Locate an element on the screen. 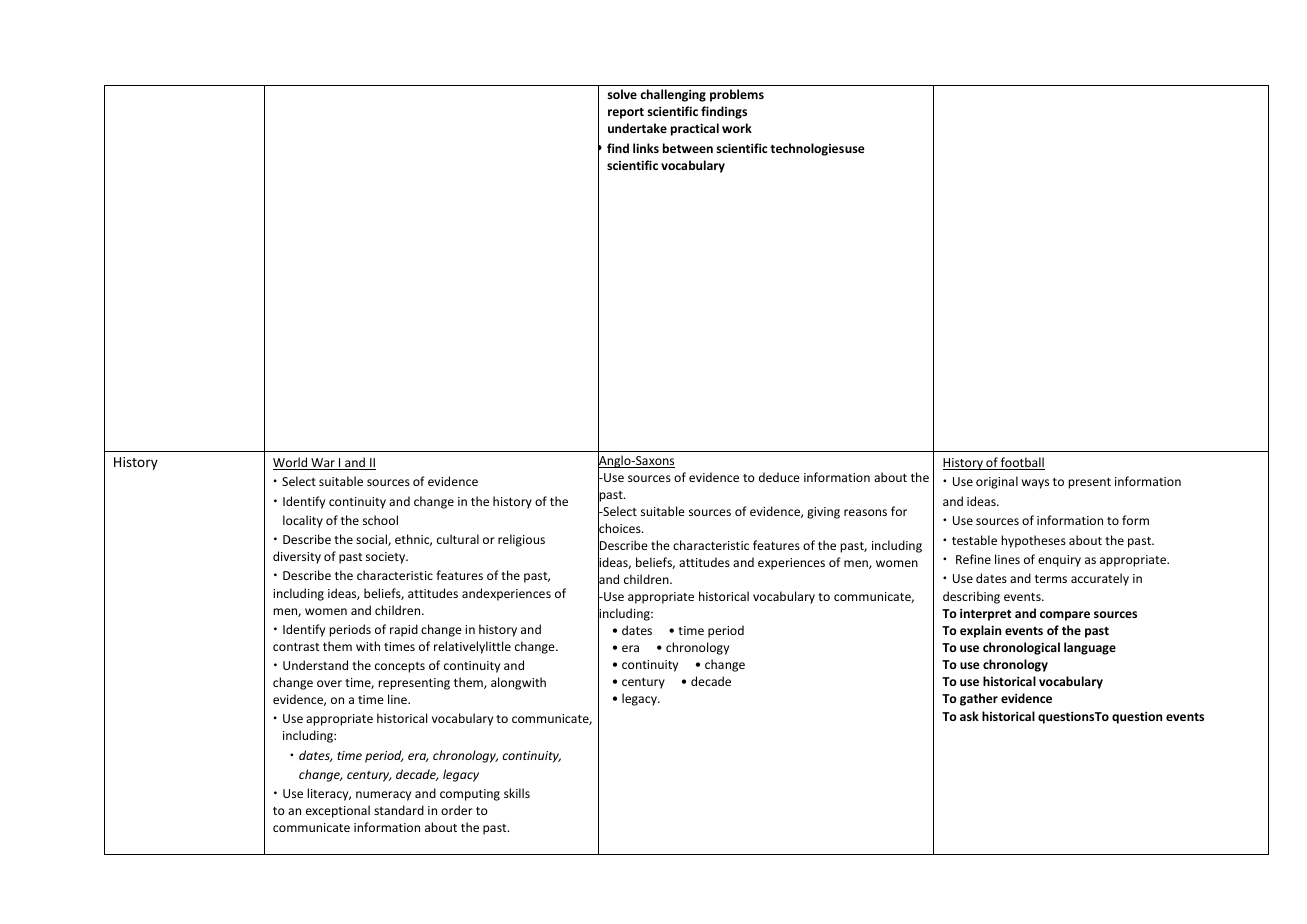 Image resolution: width=1307 pixels, height=924 pixels. skills is located at coordinates (517, 793).
